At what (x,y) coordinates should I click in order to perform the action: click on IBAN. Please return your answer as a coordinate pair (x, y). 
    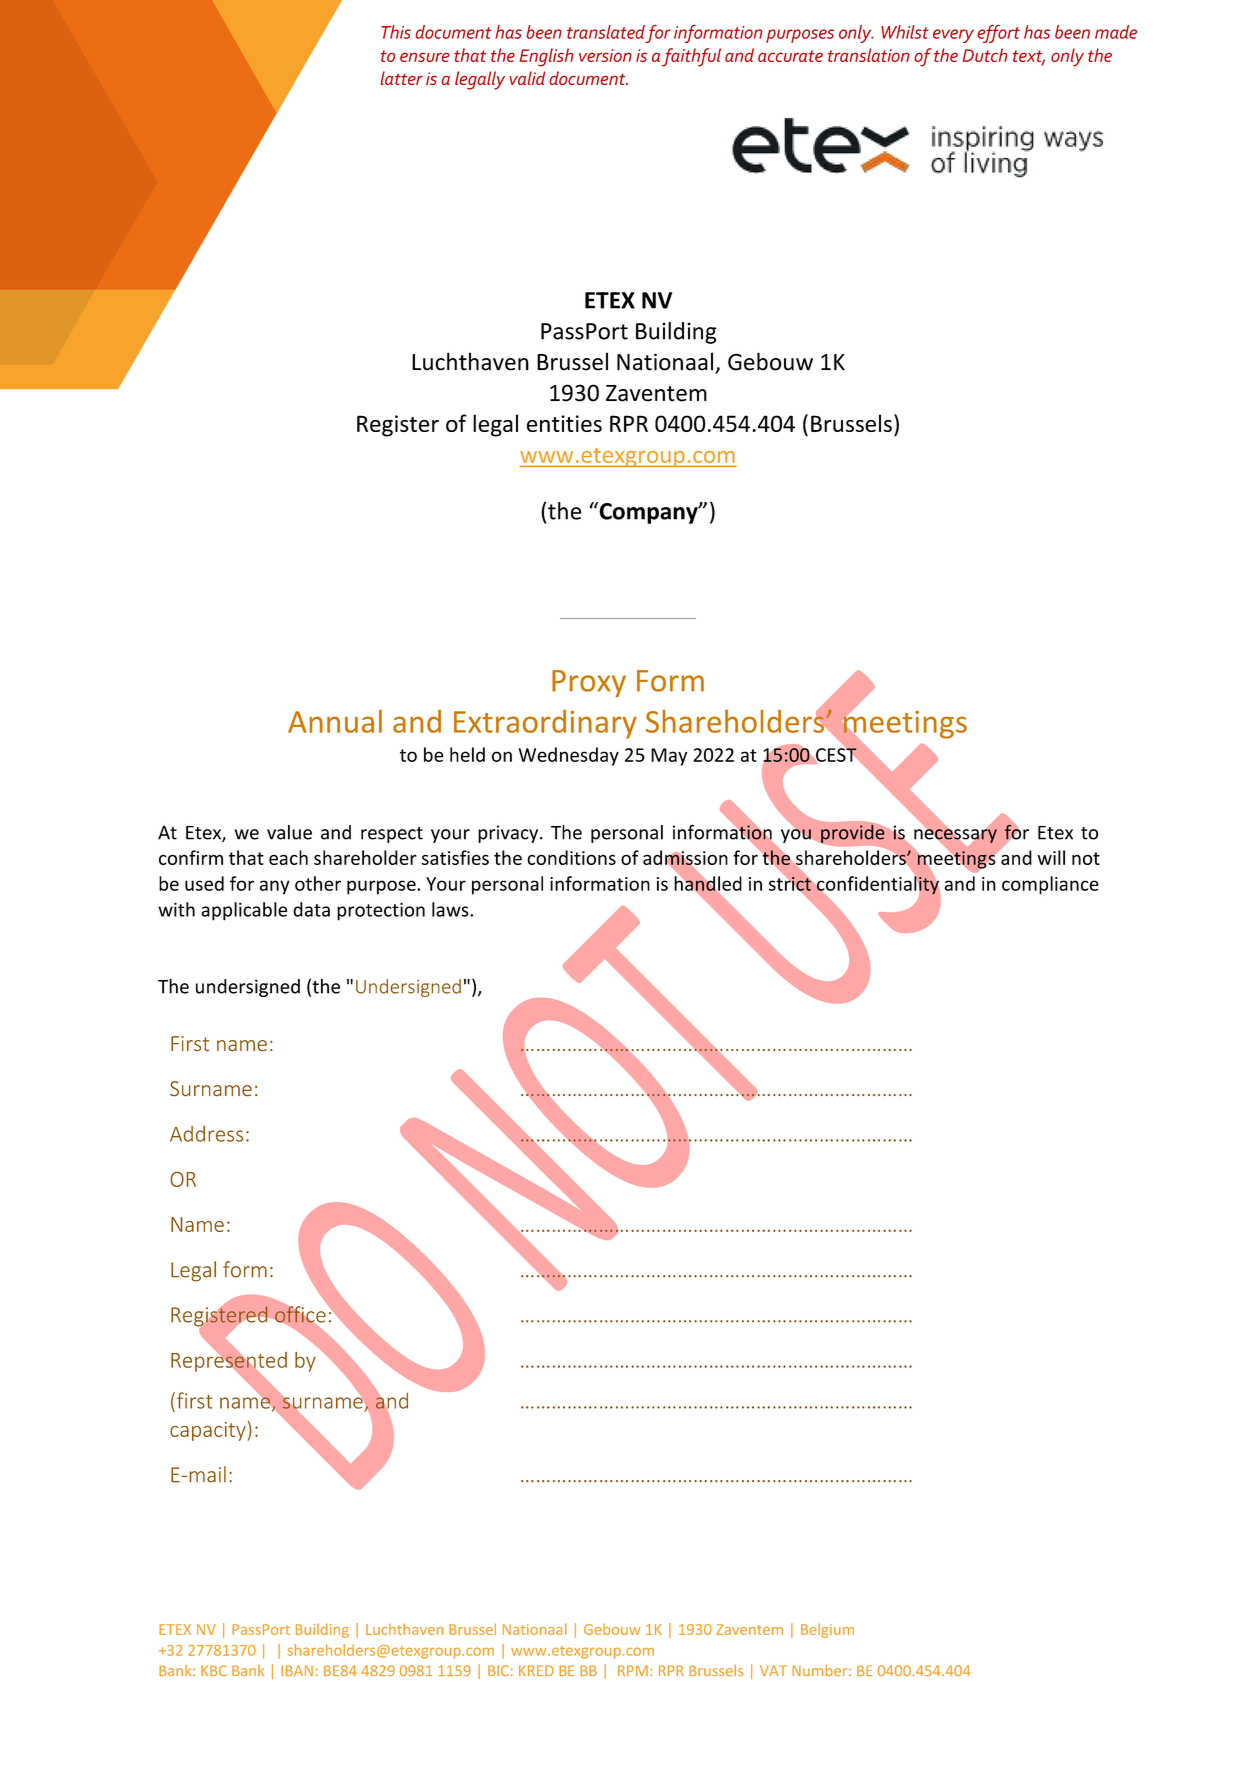
    Looking at the image, I should click on (297, 1670).
